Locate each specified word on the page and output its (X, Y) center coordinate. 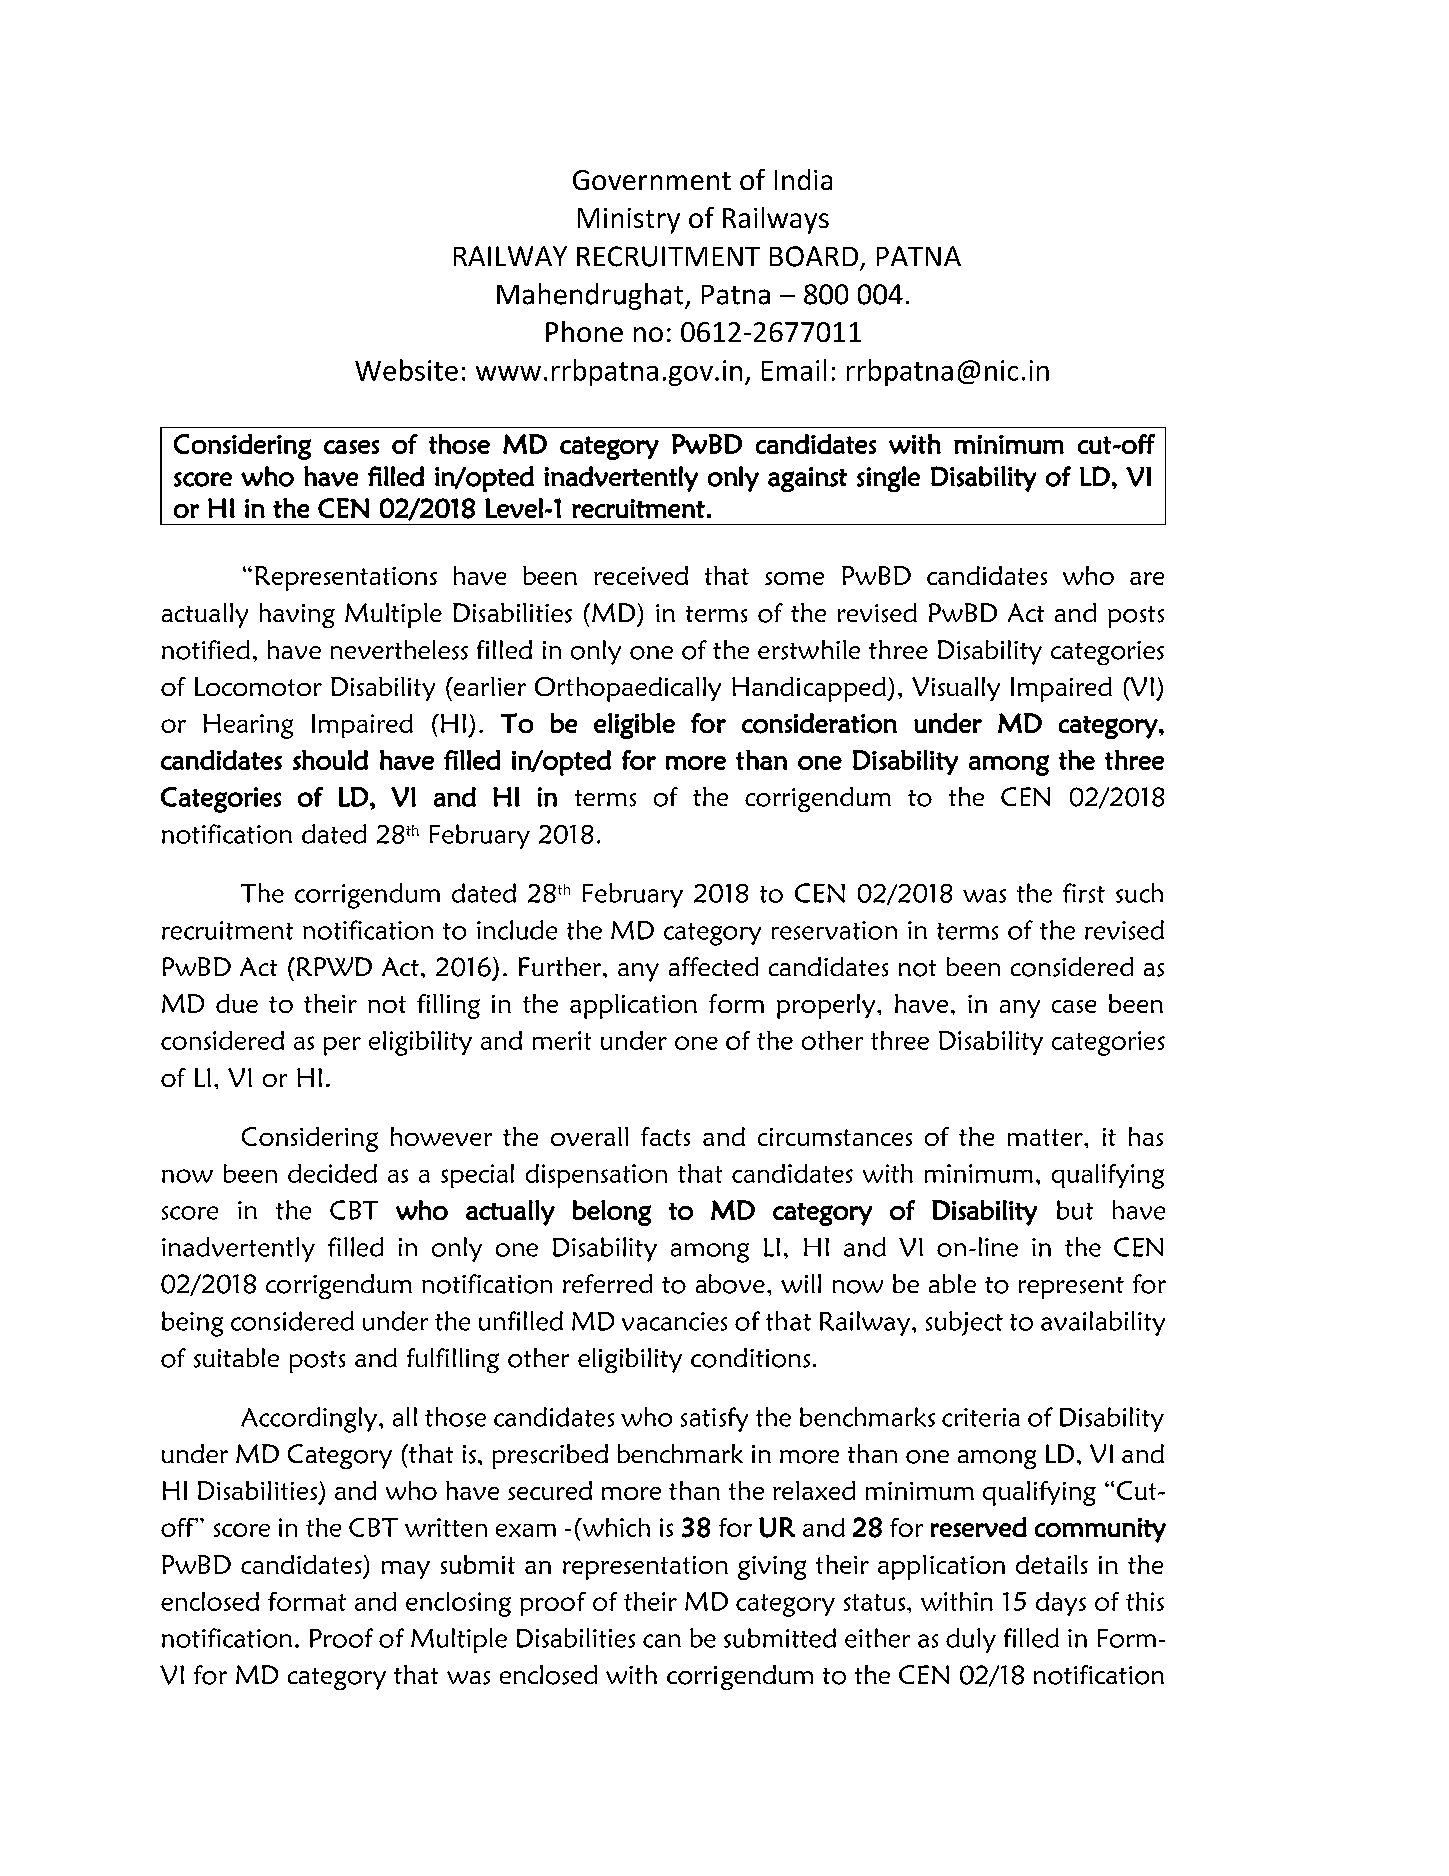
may (406, 1570)
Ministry (629, 221)
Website (406, 370)
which (615, 1527)
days (1061, 1604)
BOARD (814, 256)
